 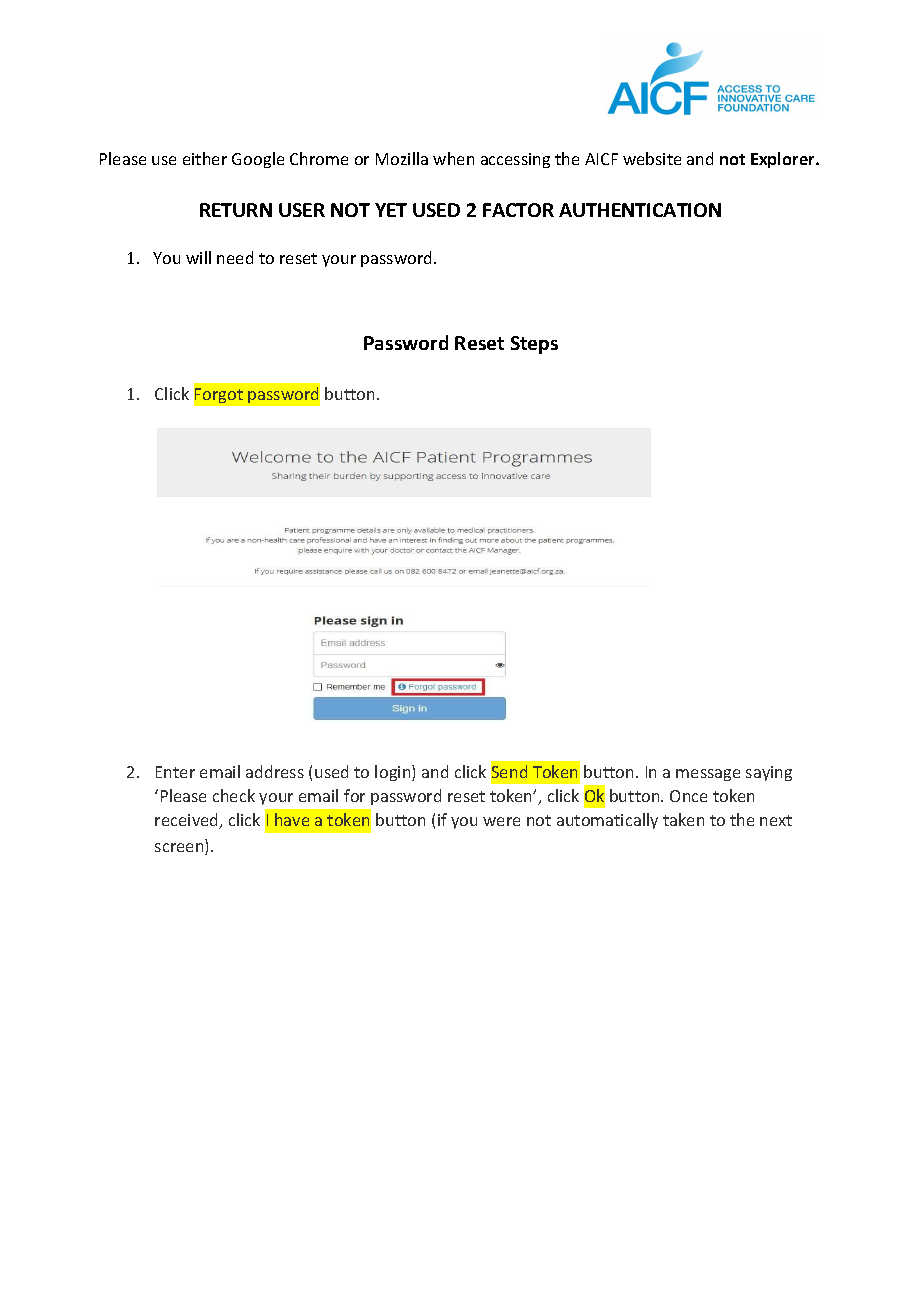 What do you see at coordinates (708, 775) in the image?
I see `message` at bounding box center [708, 775].
